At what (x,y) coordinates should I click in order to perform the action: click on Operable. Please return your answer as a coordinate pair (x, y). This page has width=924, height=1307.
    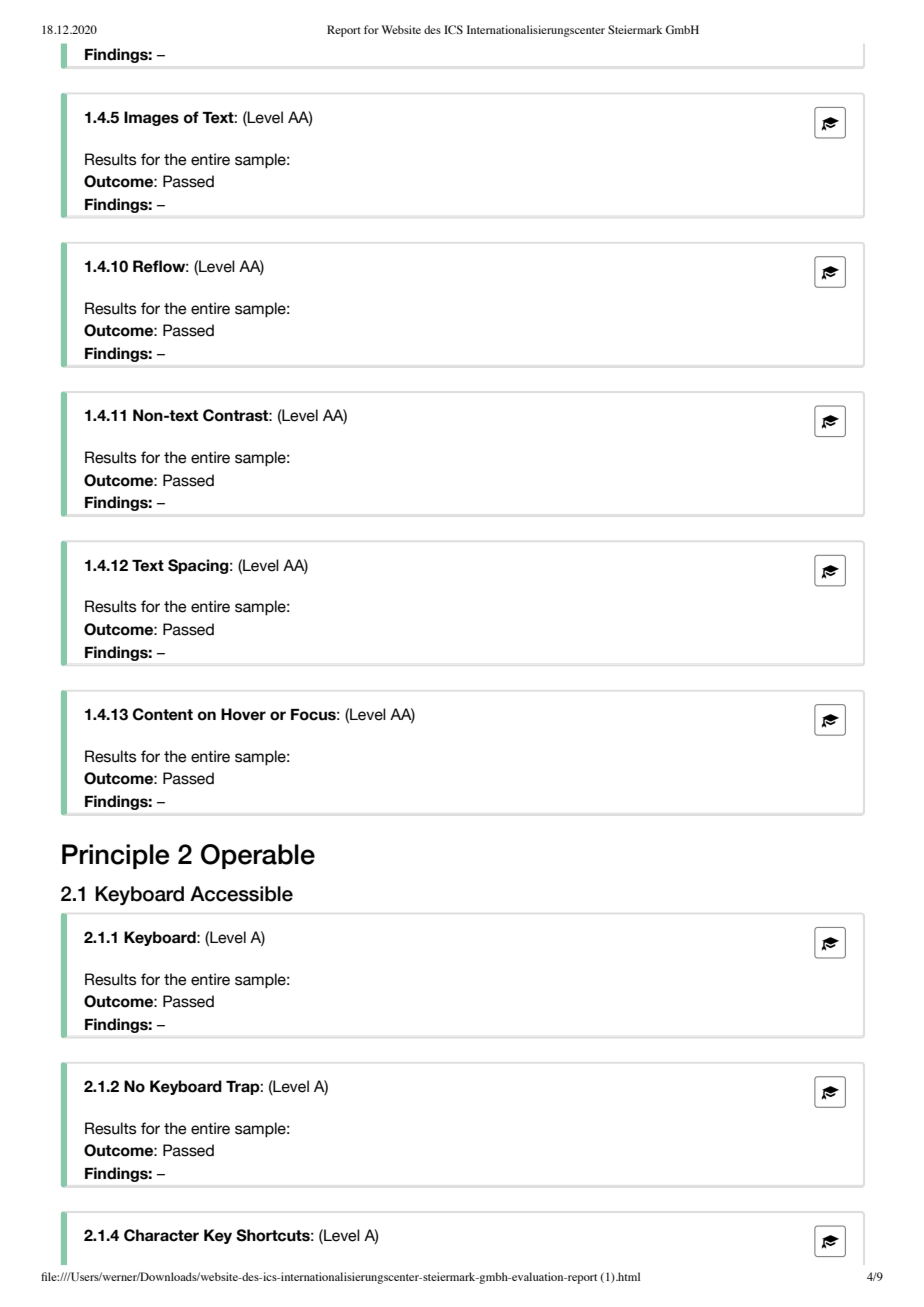
    Looking at the image, I should click on (258, 856).
